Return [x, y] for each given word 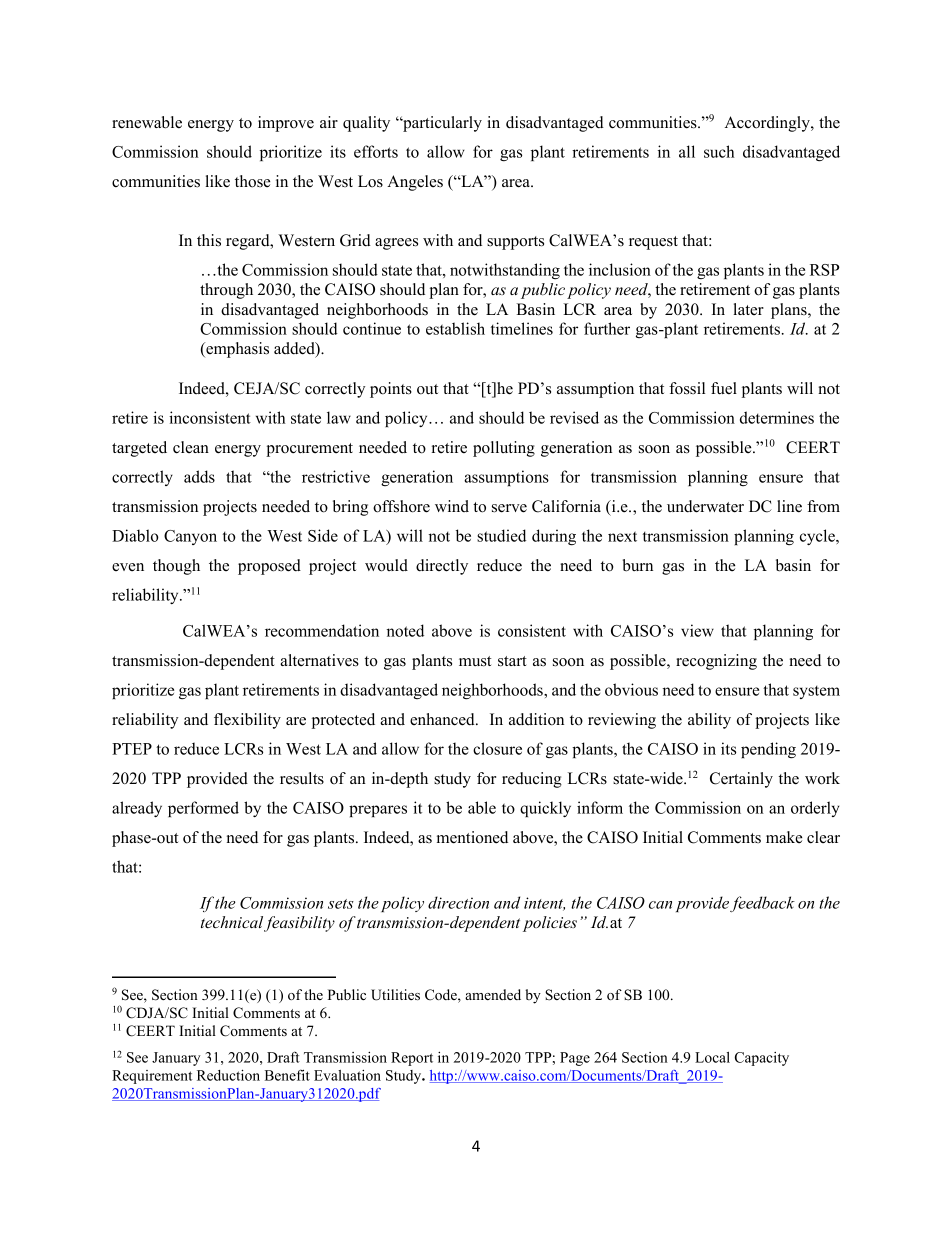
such [719, 151]
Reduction [228, 1075]
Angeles [415, 183]
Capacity [762, 1059]
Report [412, 1059]
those [252, 181]
